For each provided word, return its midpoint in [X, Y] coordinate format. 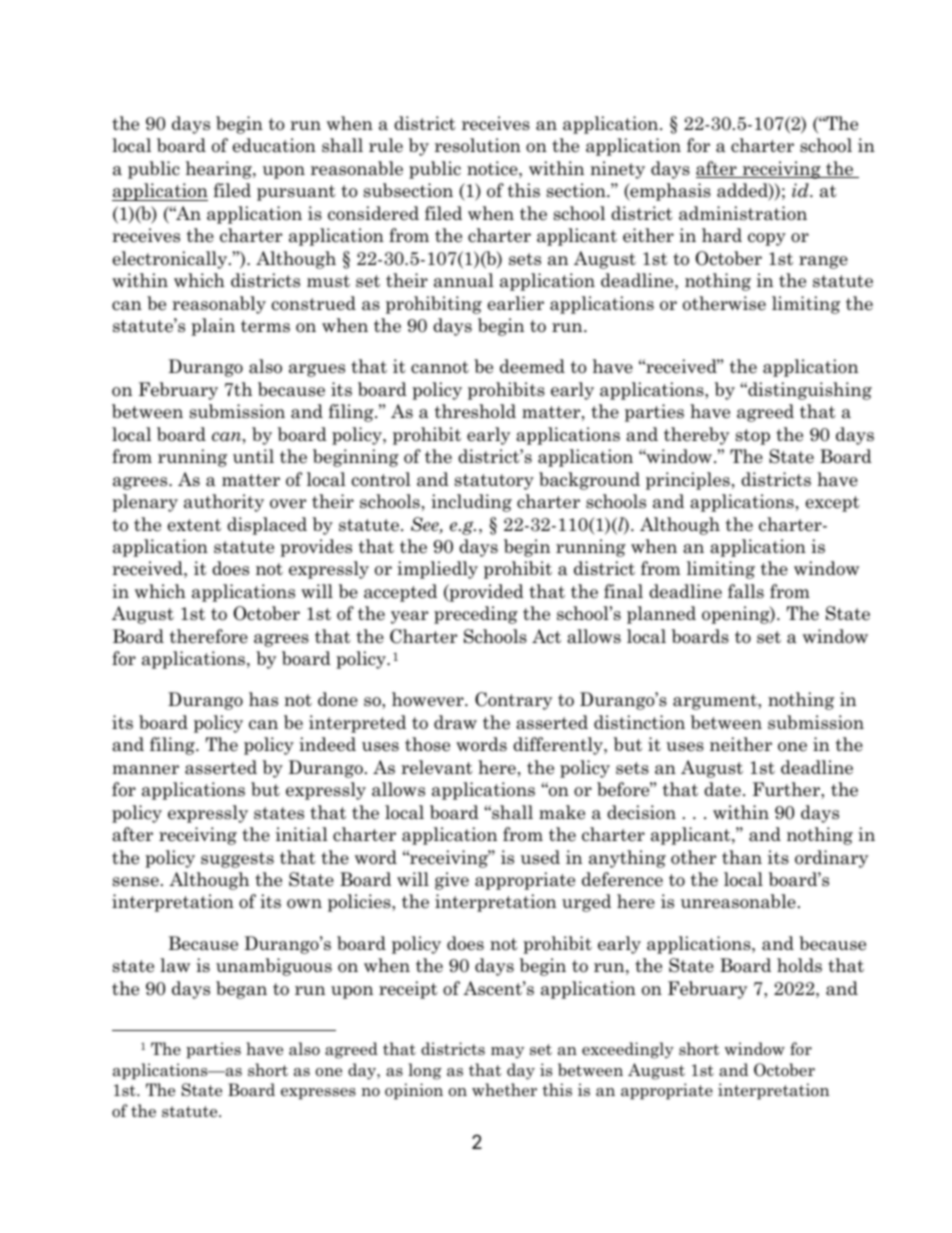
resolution [478, 145]
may [507, 1053]
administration [743, 213]
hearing [220, 170]
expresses [318, 1094]
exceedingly [628, 1050]
